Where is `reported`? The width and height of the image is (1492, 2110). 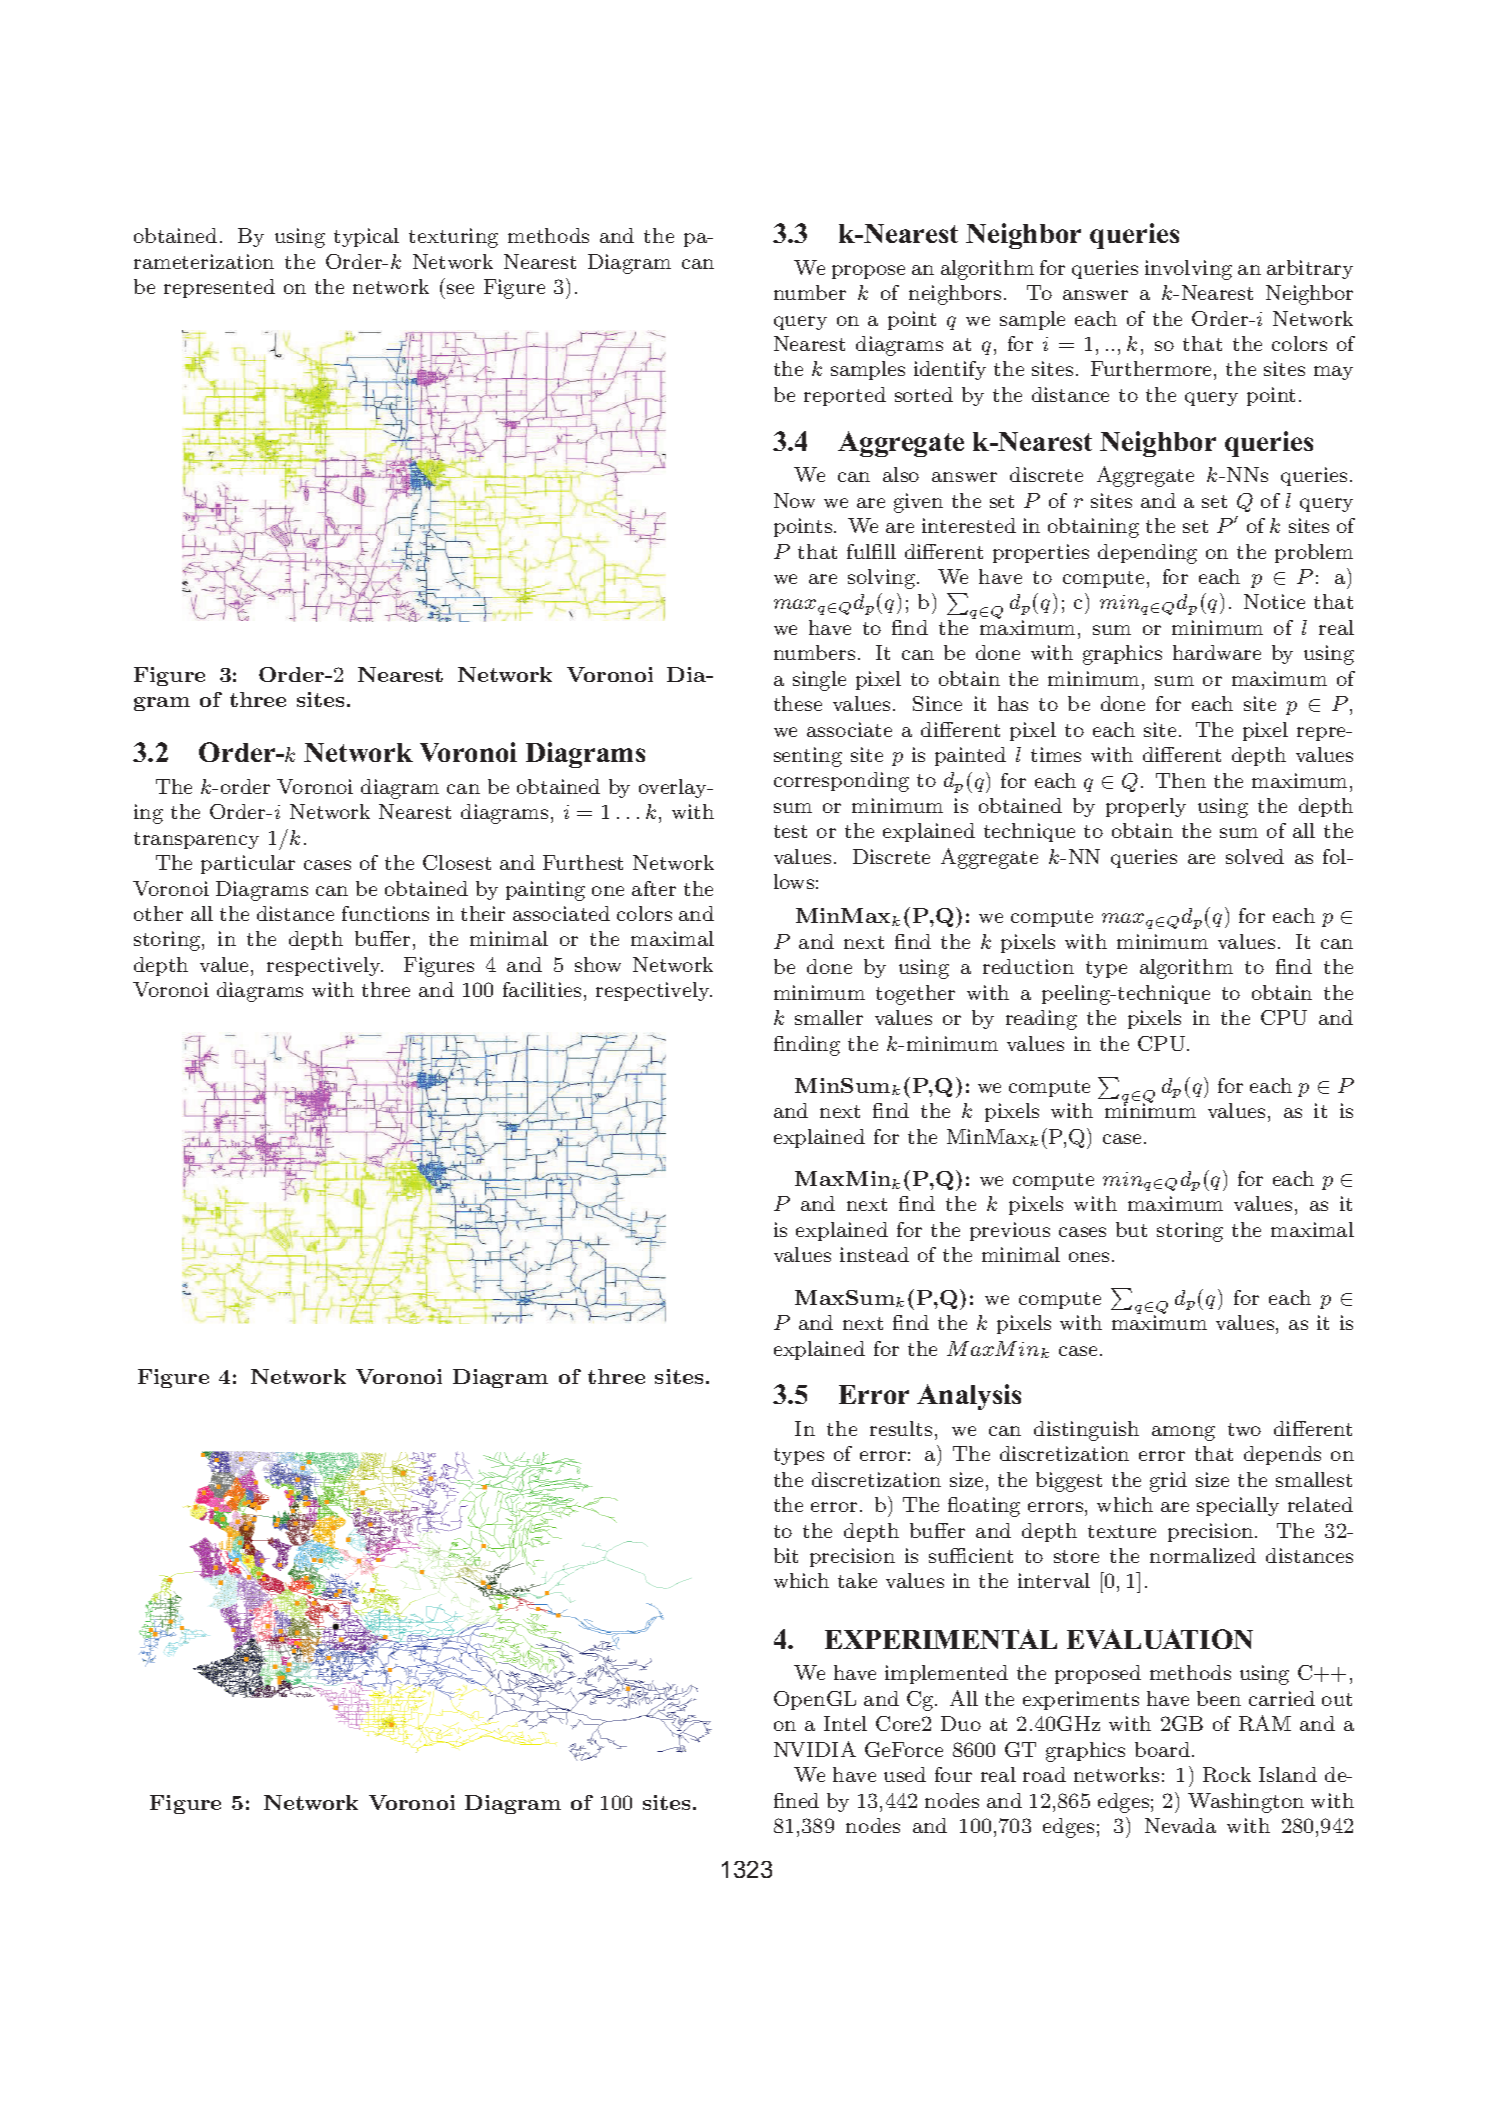 reported is located at coordinates (845, 396).
